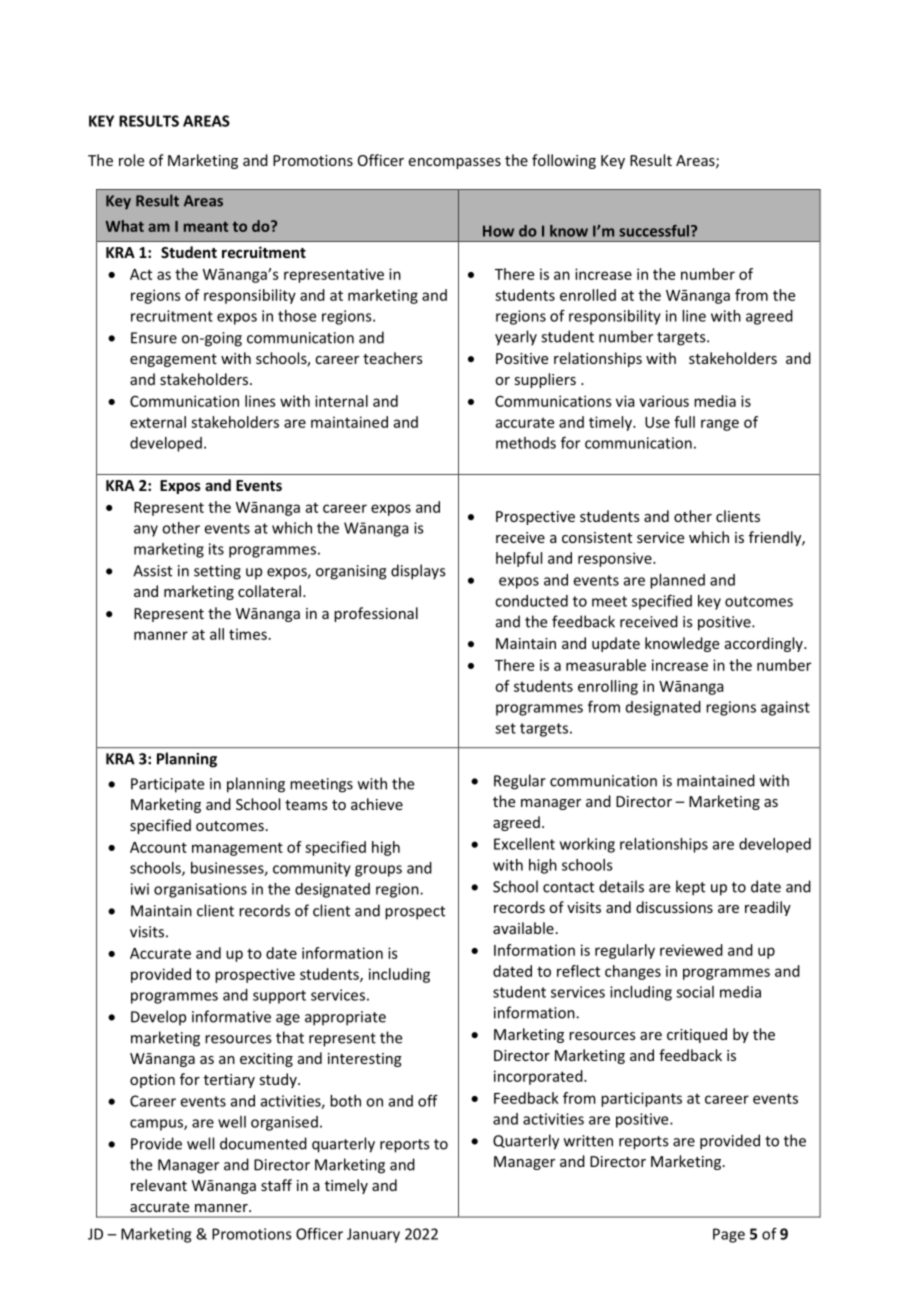  I want to click on January, so click(373, 1235).
